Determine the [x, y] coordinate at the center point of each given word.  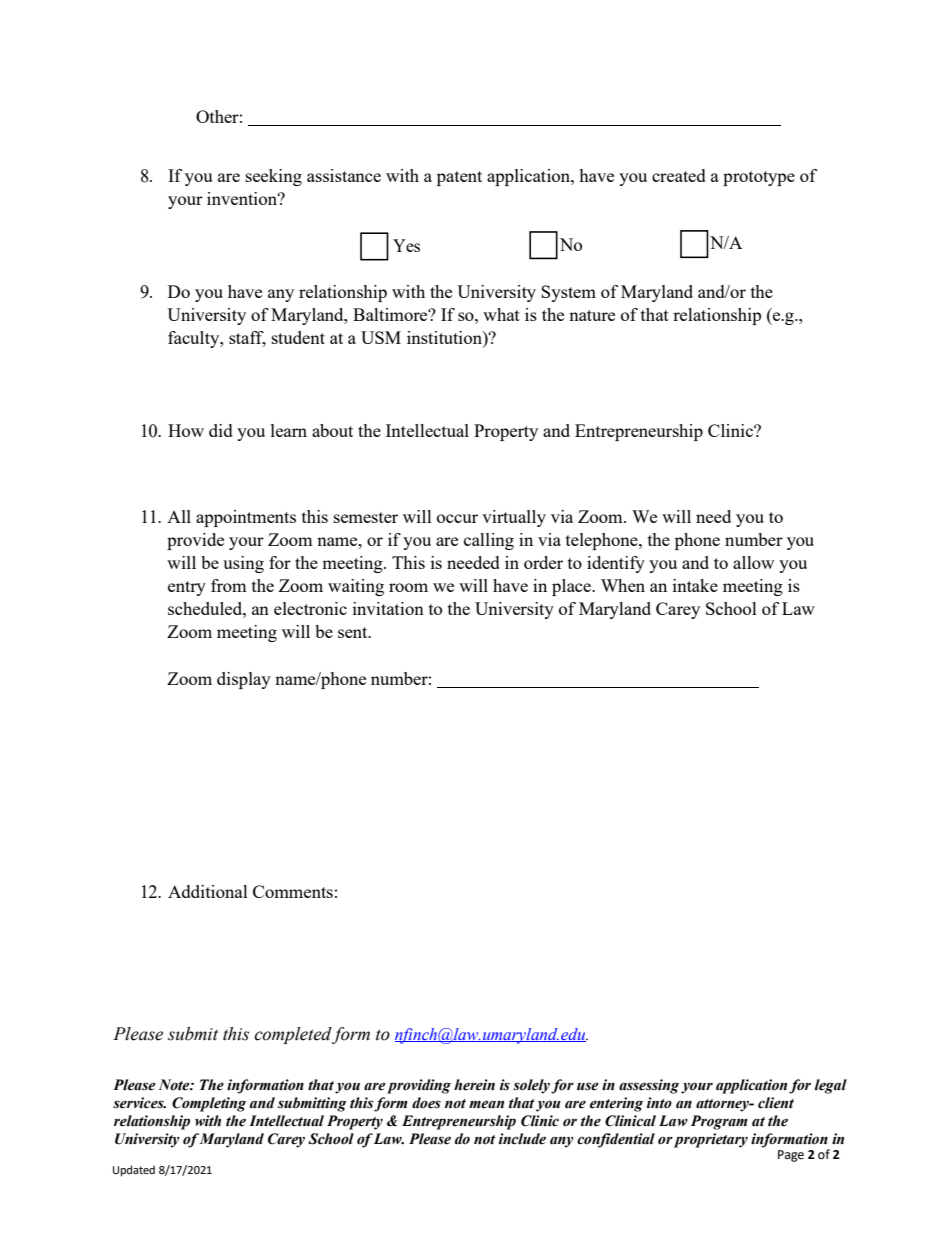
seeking [274, 177]
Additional [208, 891]
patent [459, 178]
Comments [293, 891]
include [522, 1139]
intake [695, 585]
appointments [246, 518]
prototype [759, 178]
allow [753, 562]
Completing [209, 1104]
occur [457, 518]
